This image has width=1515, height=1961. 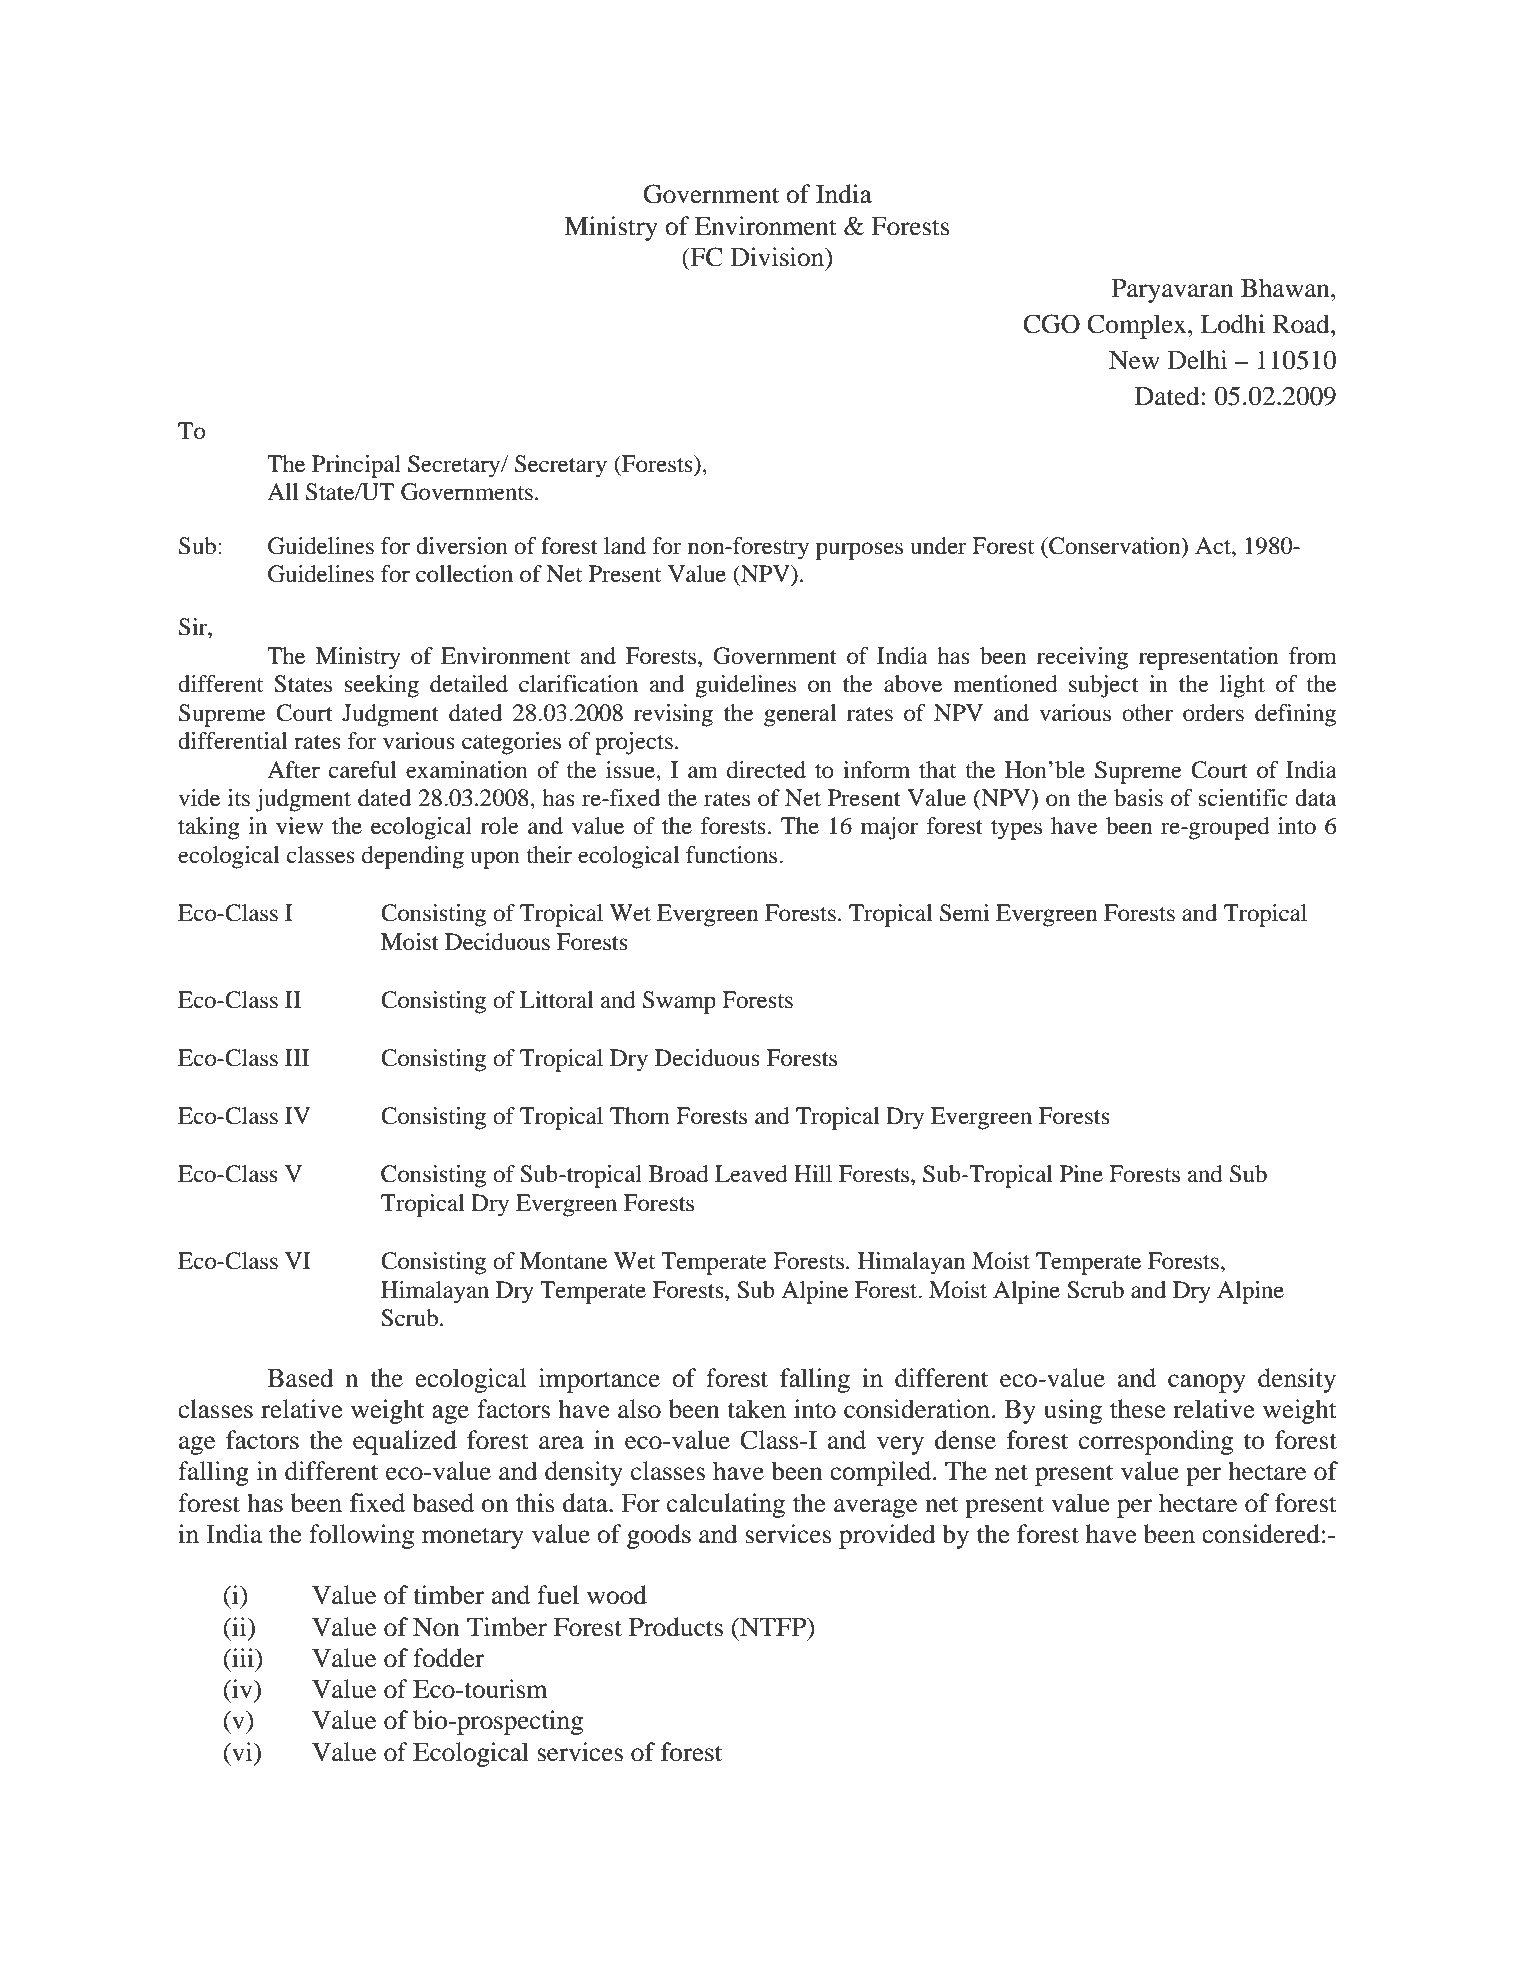 What do you see at coordinates (356, 466) in the image?
I see `Principal` at bounding box center [356, 466].
